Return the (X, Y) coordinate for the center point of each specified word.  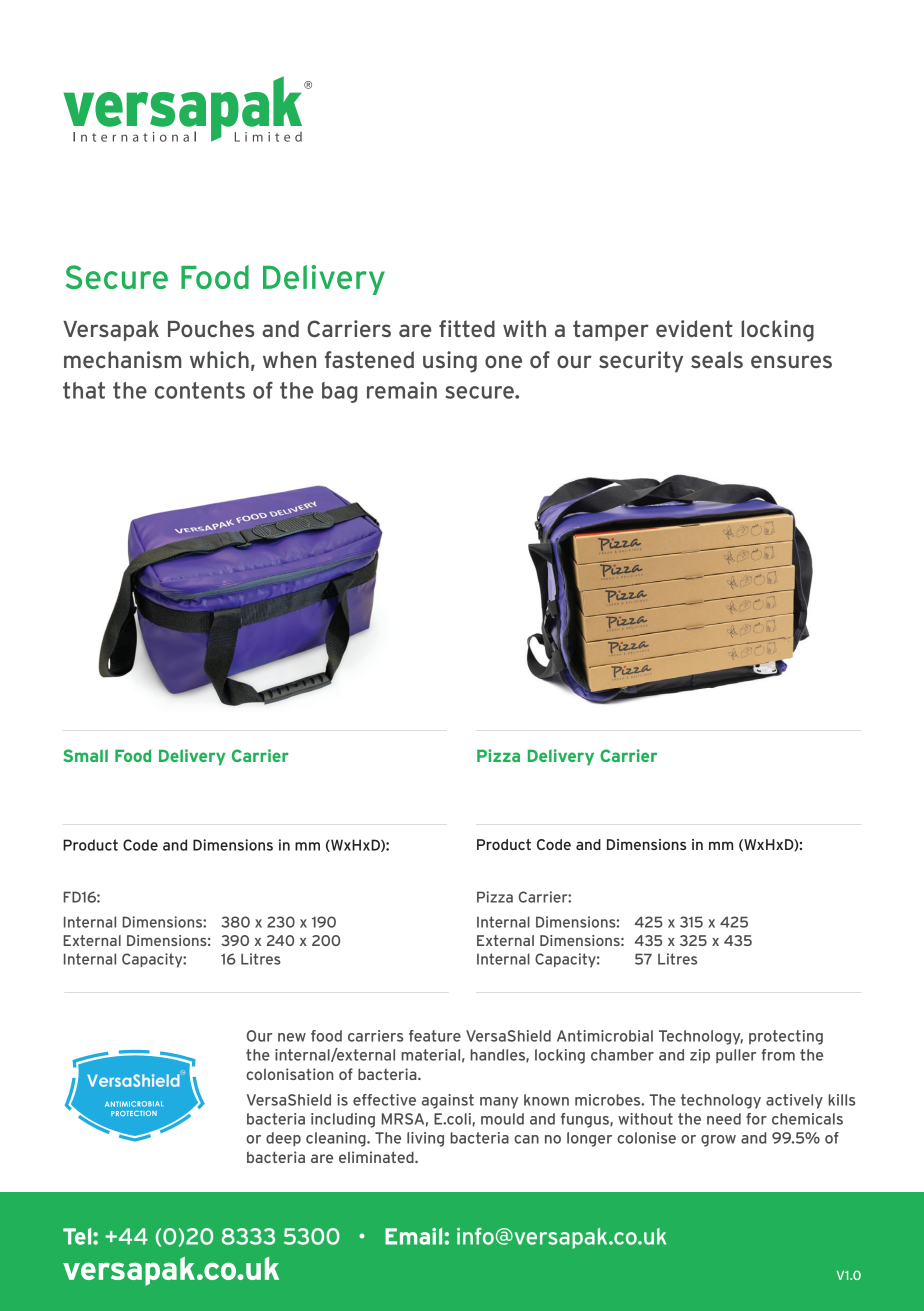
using (450, 362)
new (292, 1037)
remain (402, 390)
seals (717, 359)
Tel (78, 1236)
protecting (786, 1037)
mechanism (123, 359)
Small (86, 755)
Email (415, 1236)
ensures (791, 361)
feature (435, 1036)
